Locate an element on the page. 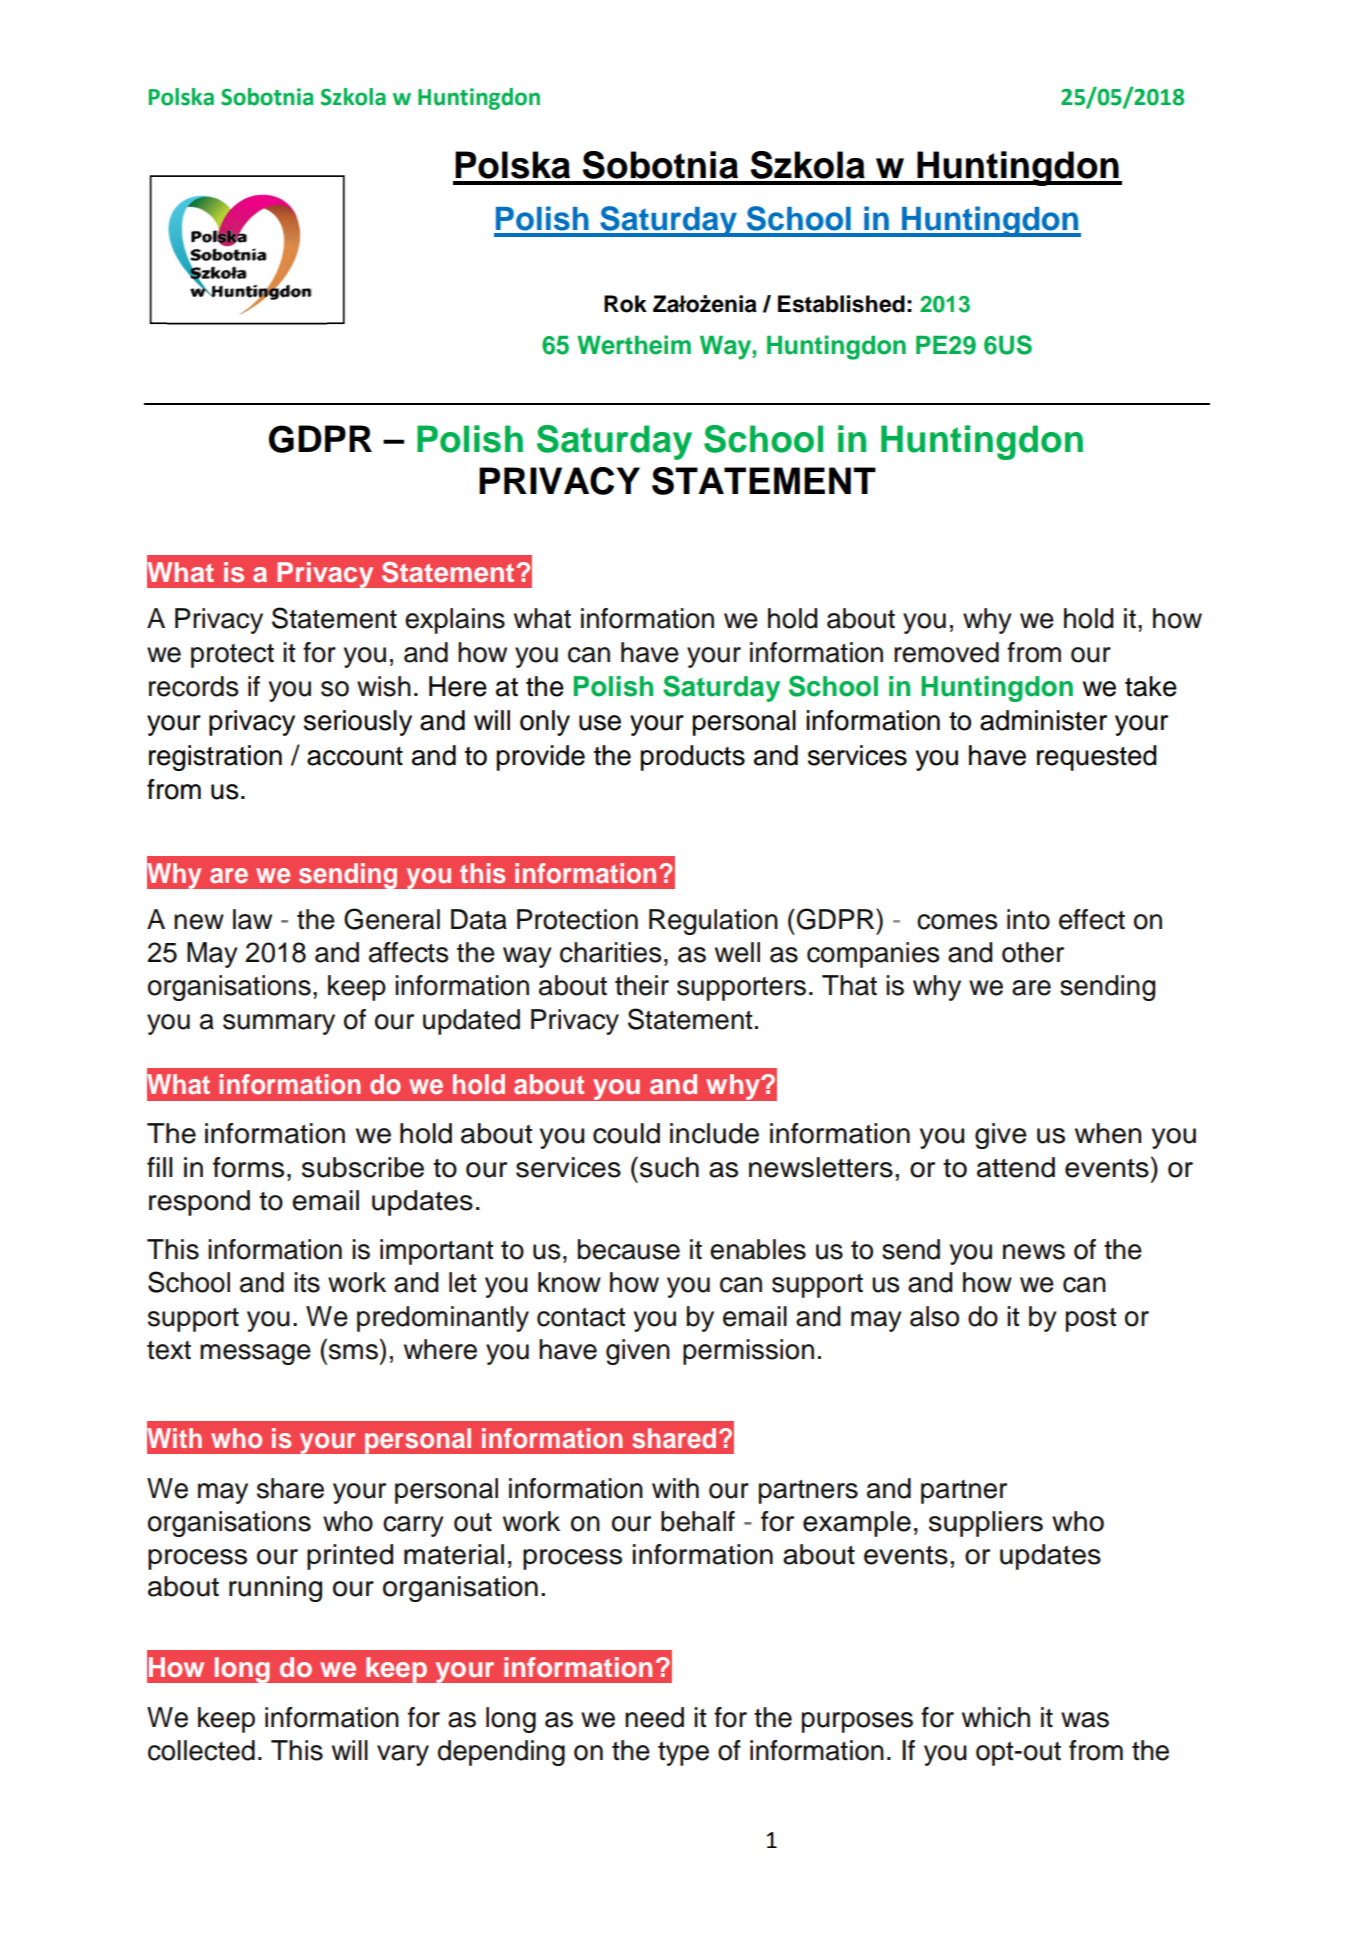 Image resolution: width=1368 pixels, height=1937 pixels. need is located at coordinates (654, 1717).
